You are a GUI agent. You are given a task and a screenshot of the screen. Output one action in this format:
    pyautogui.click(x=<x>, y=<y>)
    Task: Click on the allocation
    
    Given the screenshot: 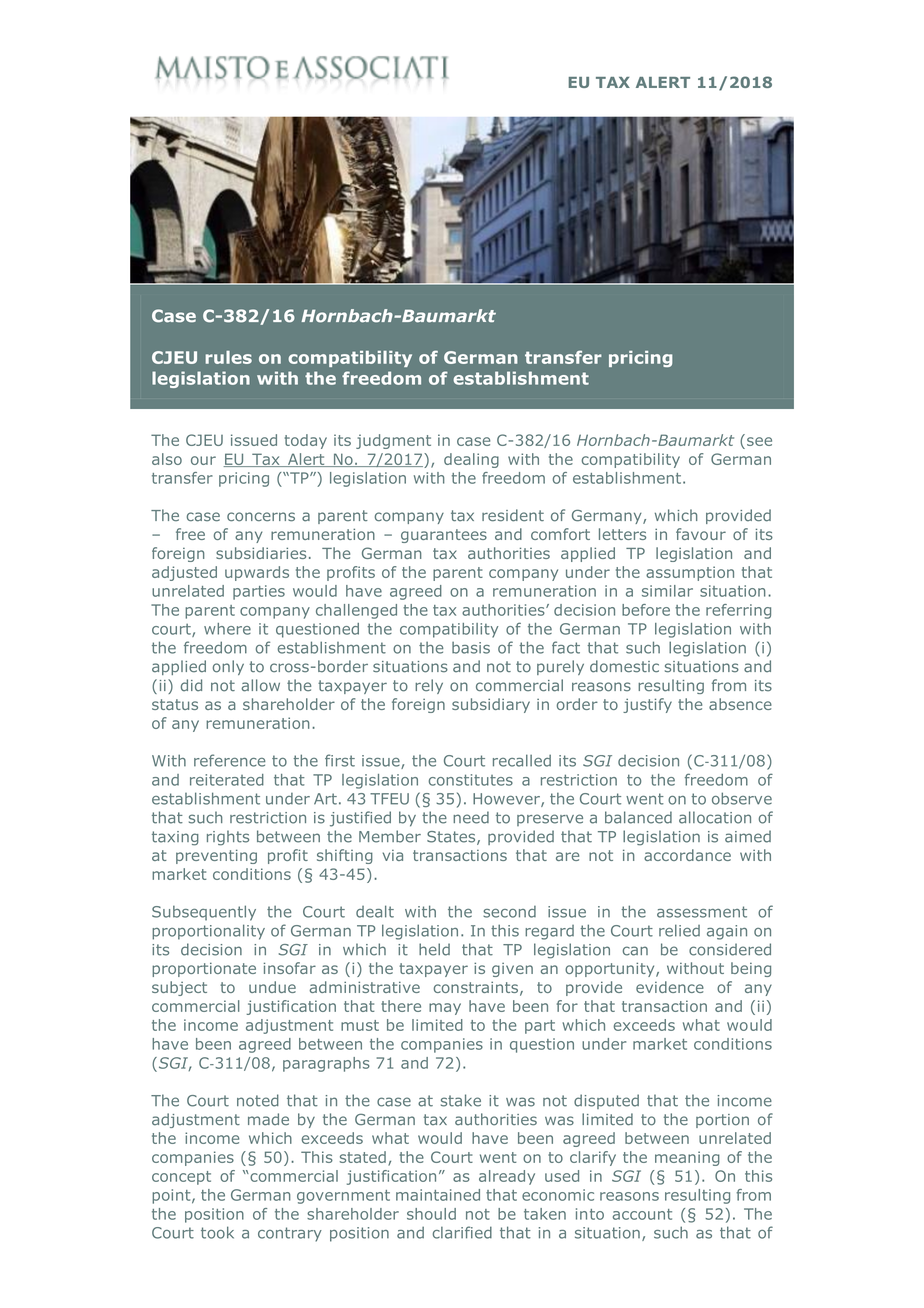 What is the action you would take?
    pyautogui.click(x=715, y=817)
